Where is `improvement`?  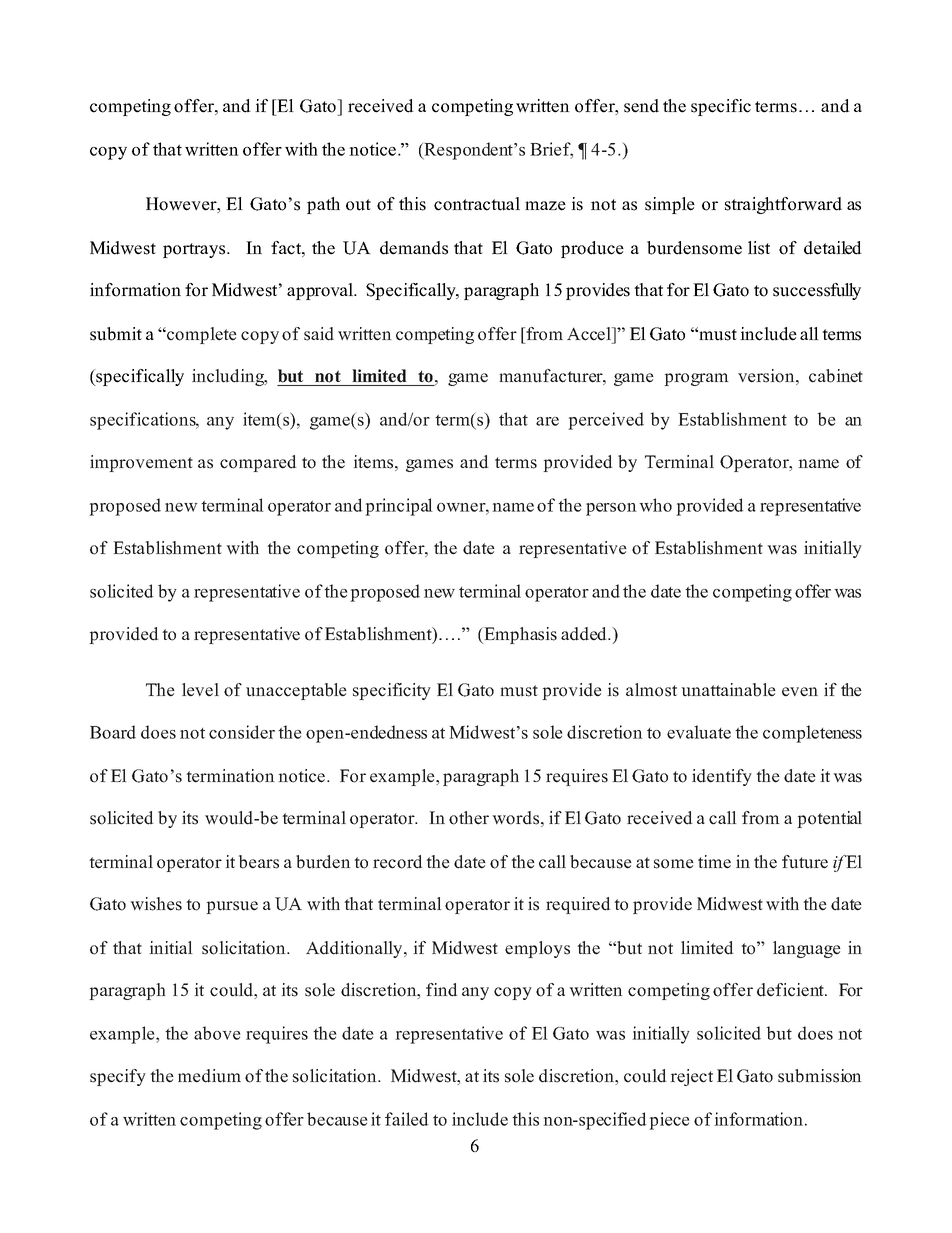 improvement is located at coordinates (141, 463).
